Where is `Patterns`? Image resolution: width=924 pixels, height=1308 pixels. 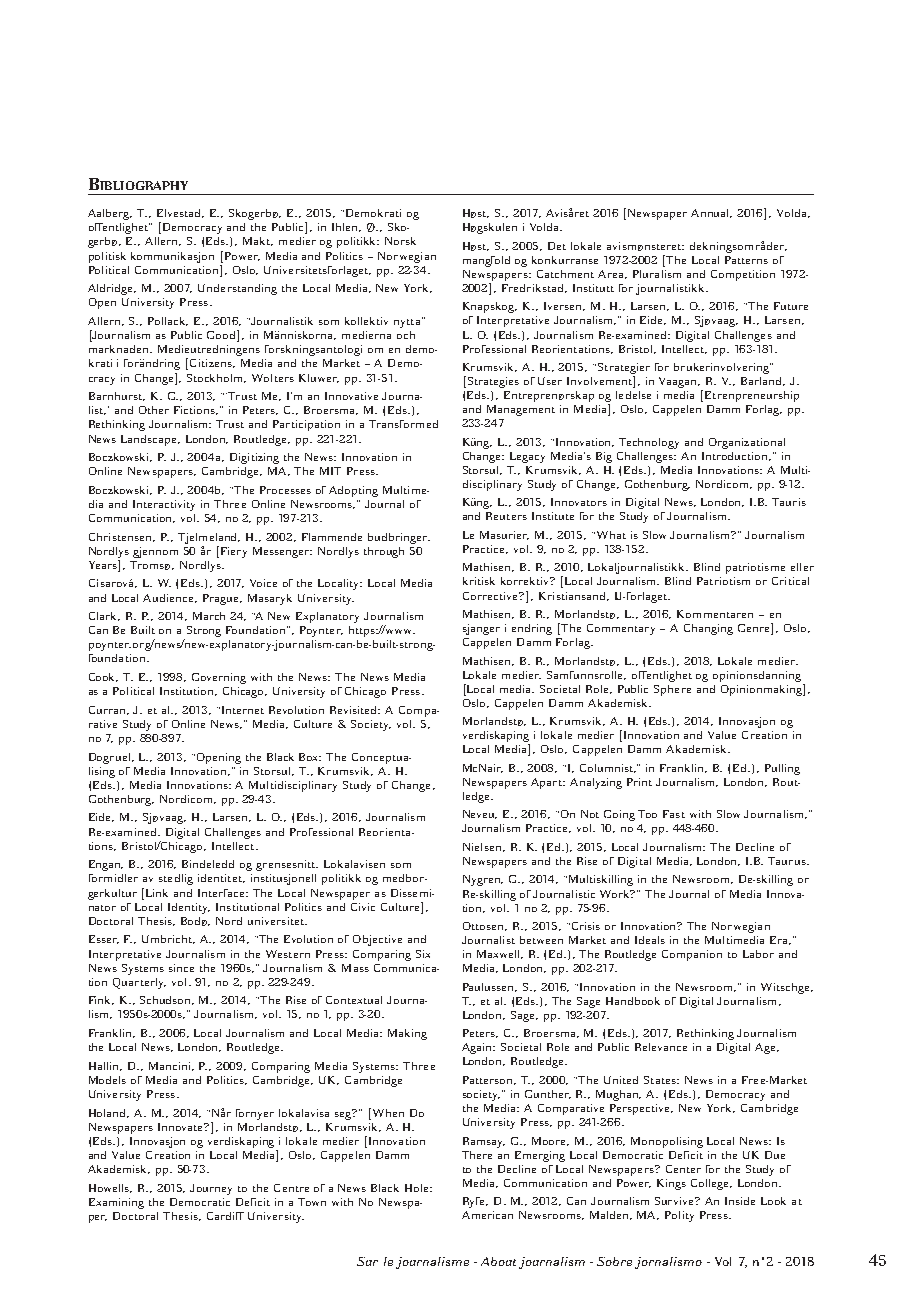
Patterns is located at coordinates (746, 260).
